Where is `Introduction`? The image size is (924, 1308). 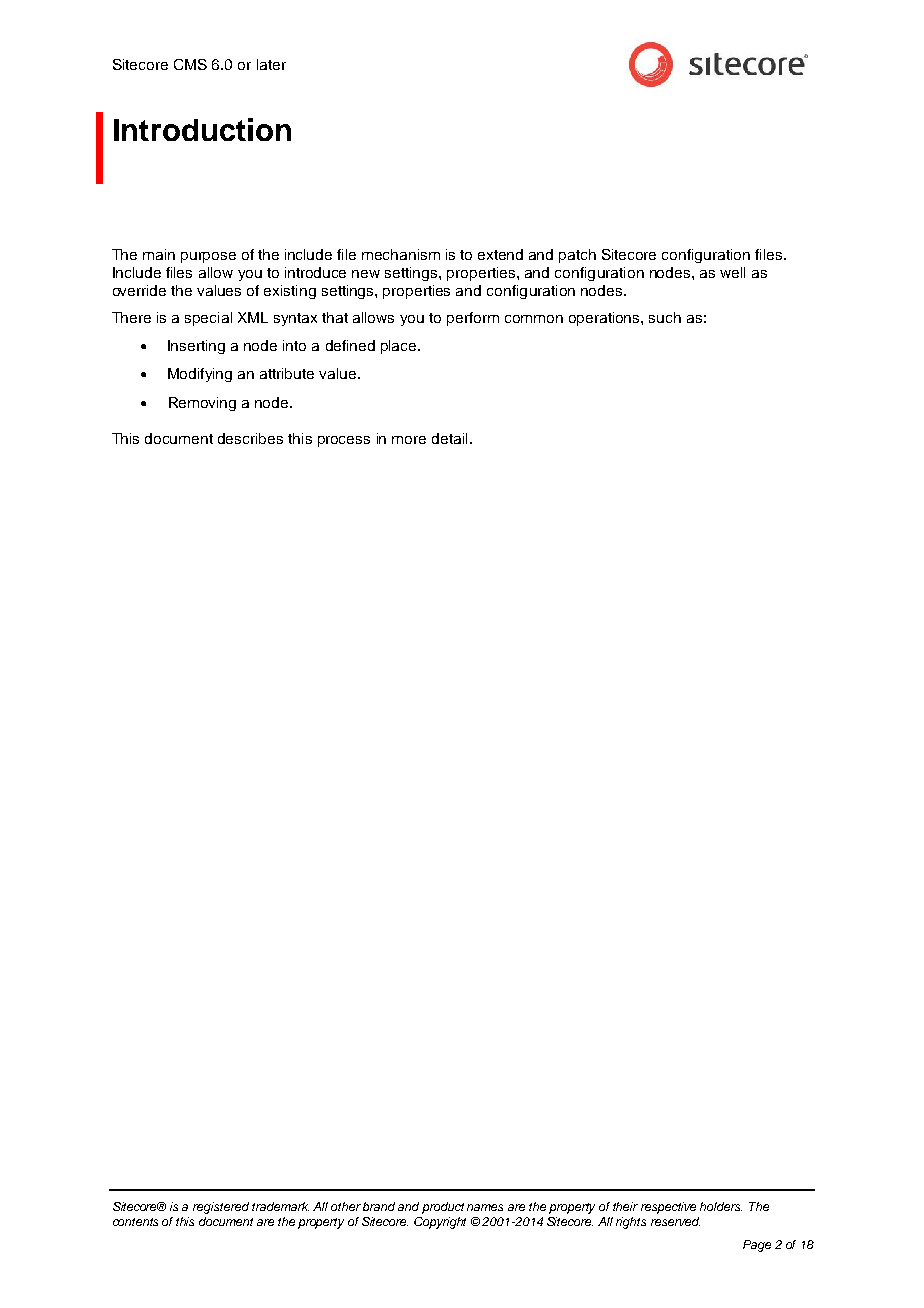 Introduction is located at coordinates (202, 129).
